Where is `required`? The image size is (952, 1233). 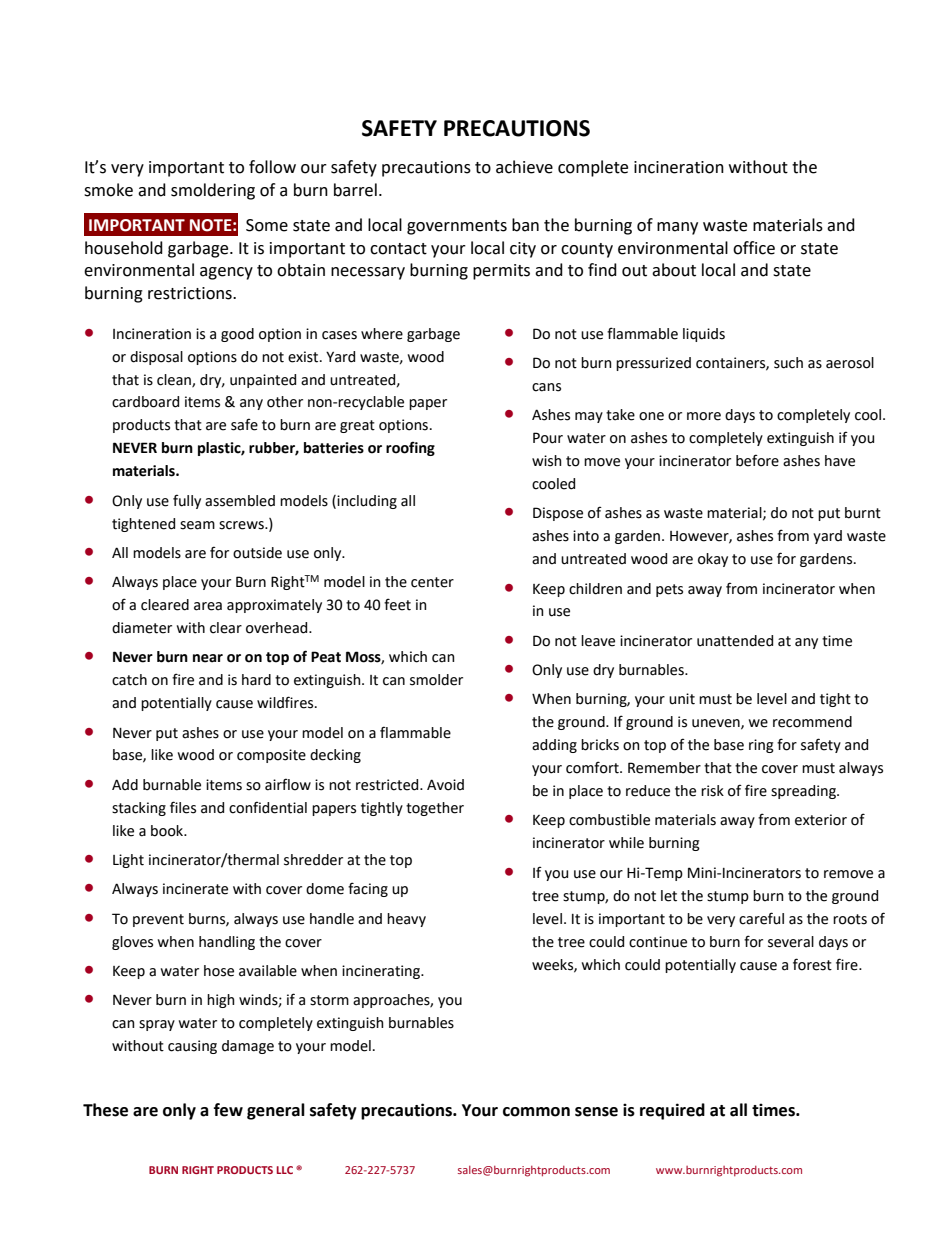 required is located at coordinates (672, 1111).
